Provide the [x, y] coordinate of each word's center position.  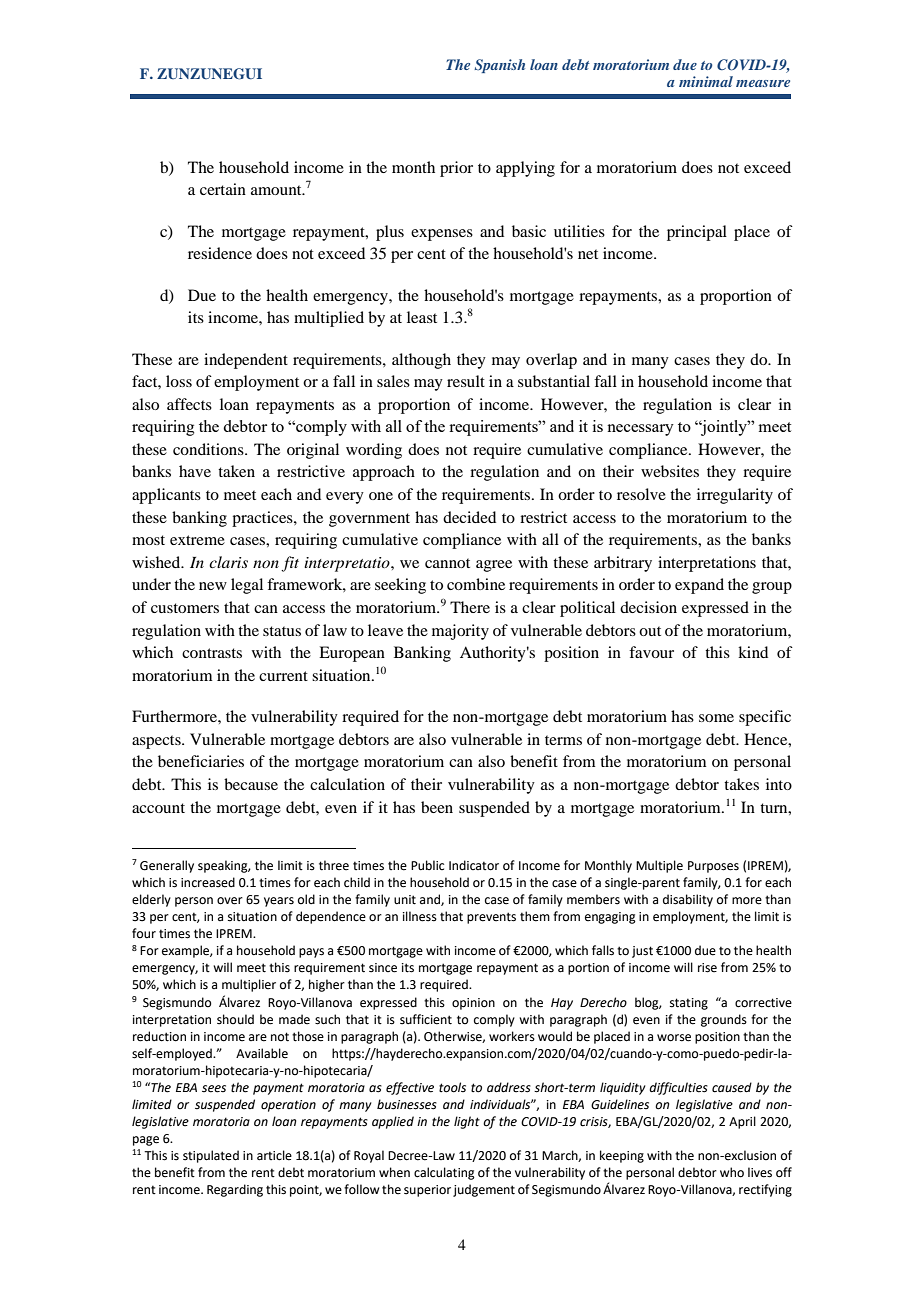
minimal [706, 81]
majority [460, 632]
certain [223, 189]
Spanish [500, 66]
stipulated [211, 1156]
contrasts [212, 653]
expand [699, 586]
